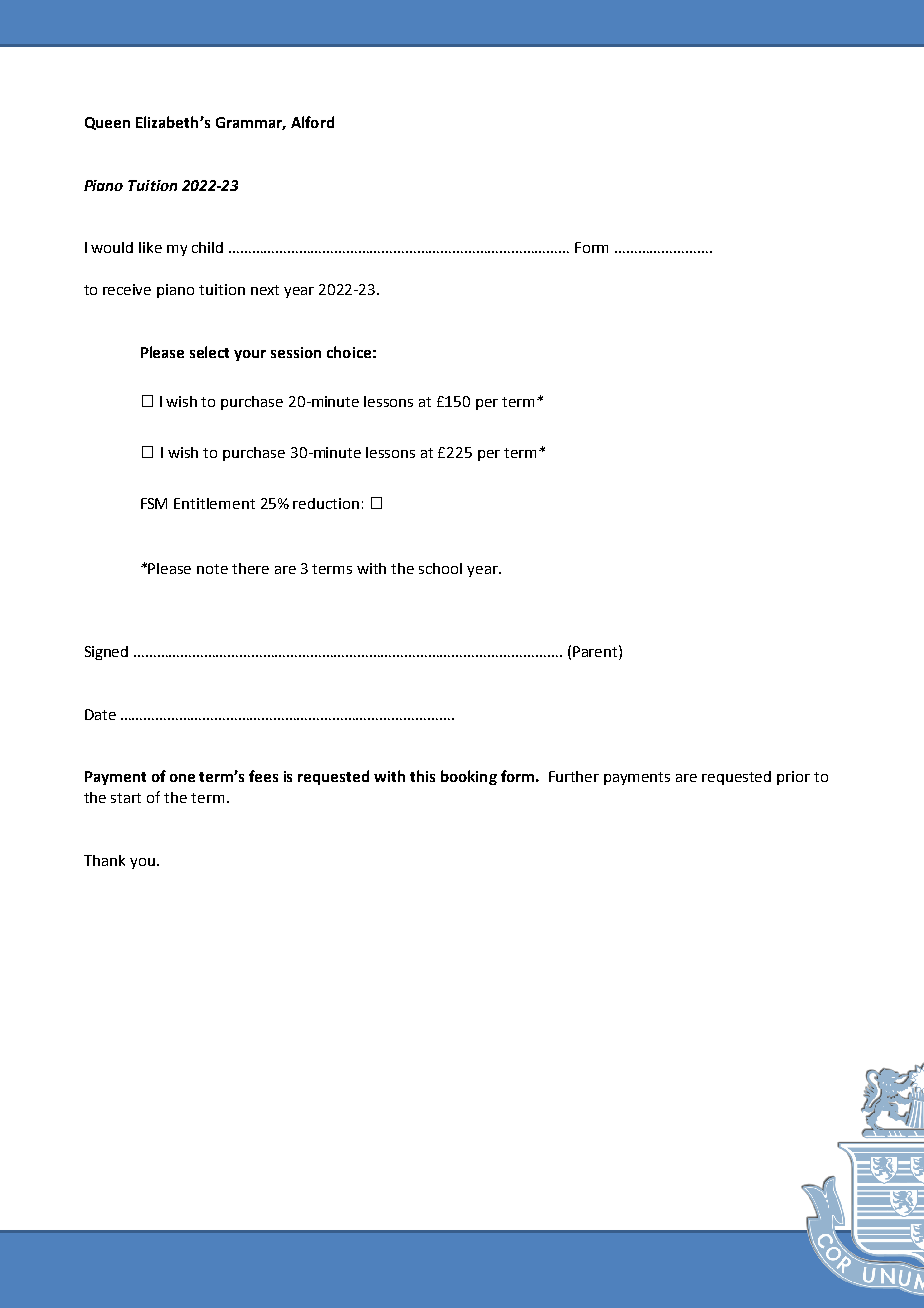 This image has width=924, height=1308. Describe the element at coordinates (349, 352) in the image. I see `choice` at that location.
